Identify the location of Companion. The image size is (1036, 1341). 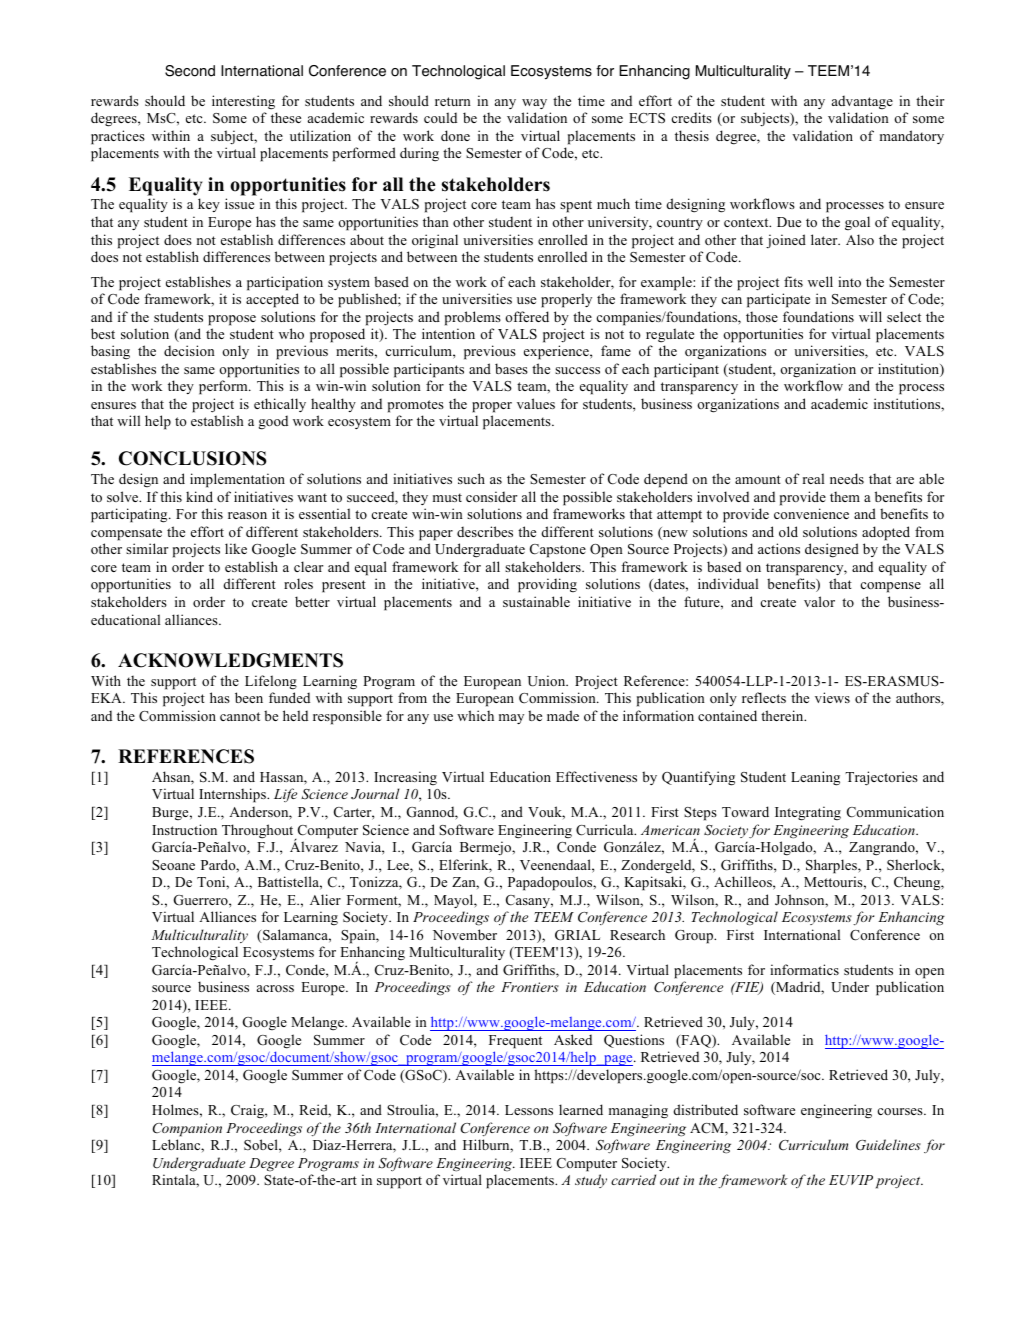
(187, 1130).
